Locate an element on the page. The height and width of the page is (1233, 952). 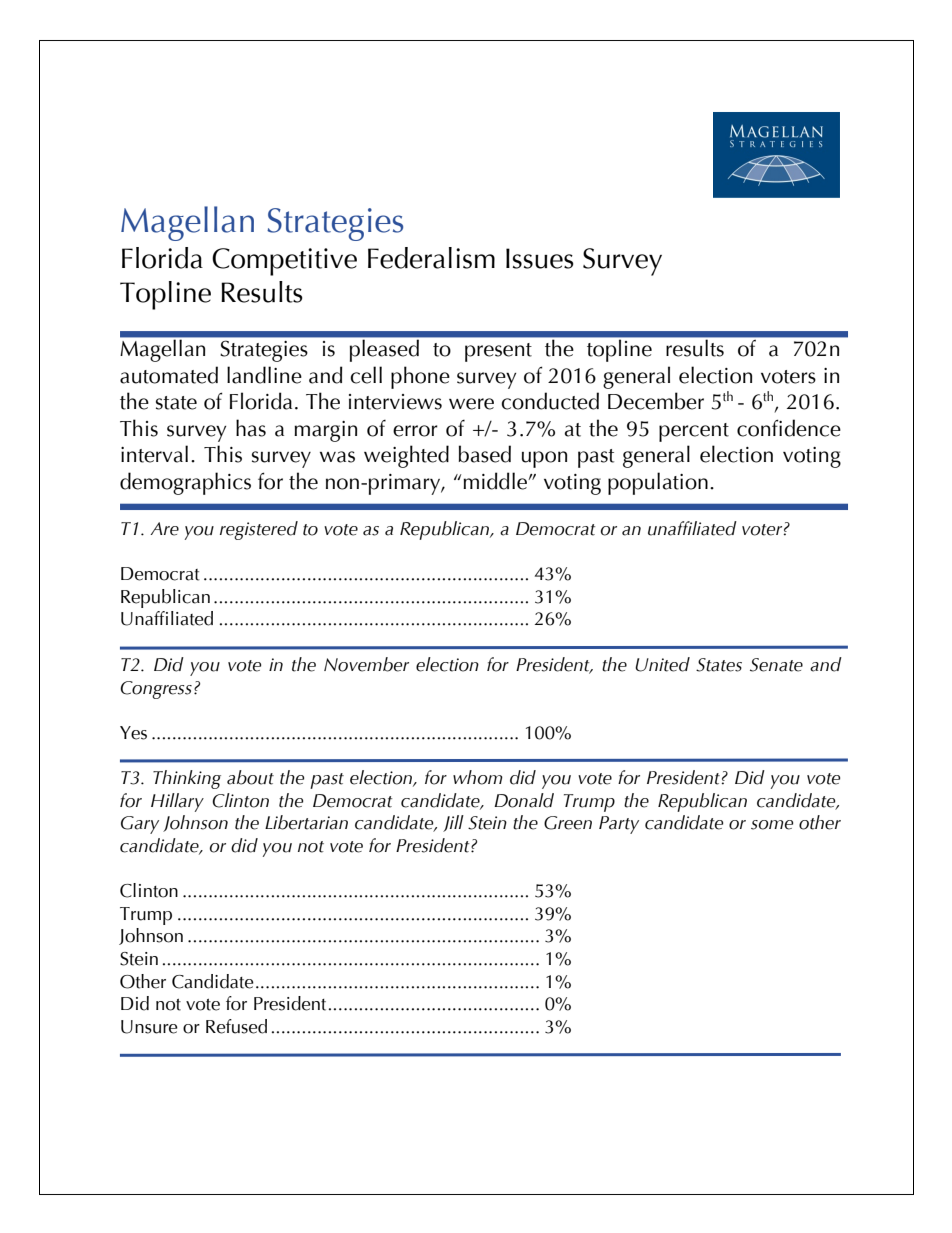
November is located at coordinates (366, 664).
